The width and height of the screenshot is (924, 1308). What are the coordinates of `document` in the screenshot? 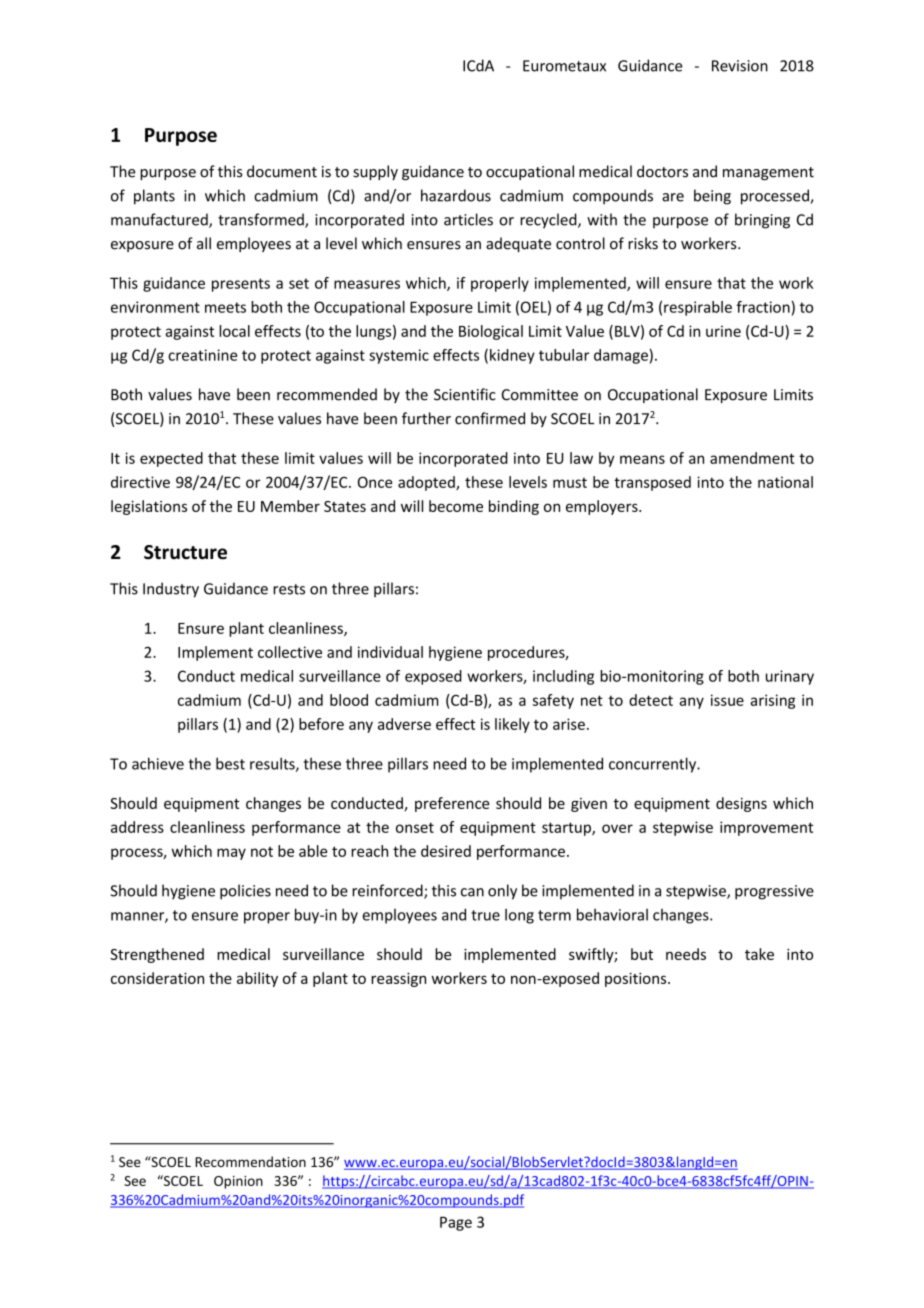 It's located at (282, 171).
